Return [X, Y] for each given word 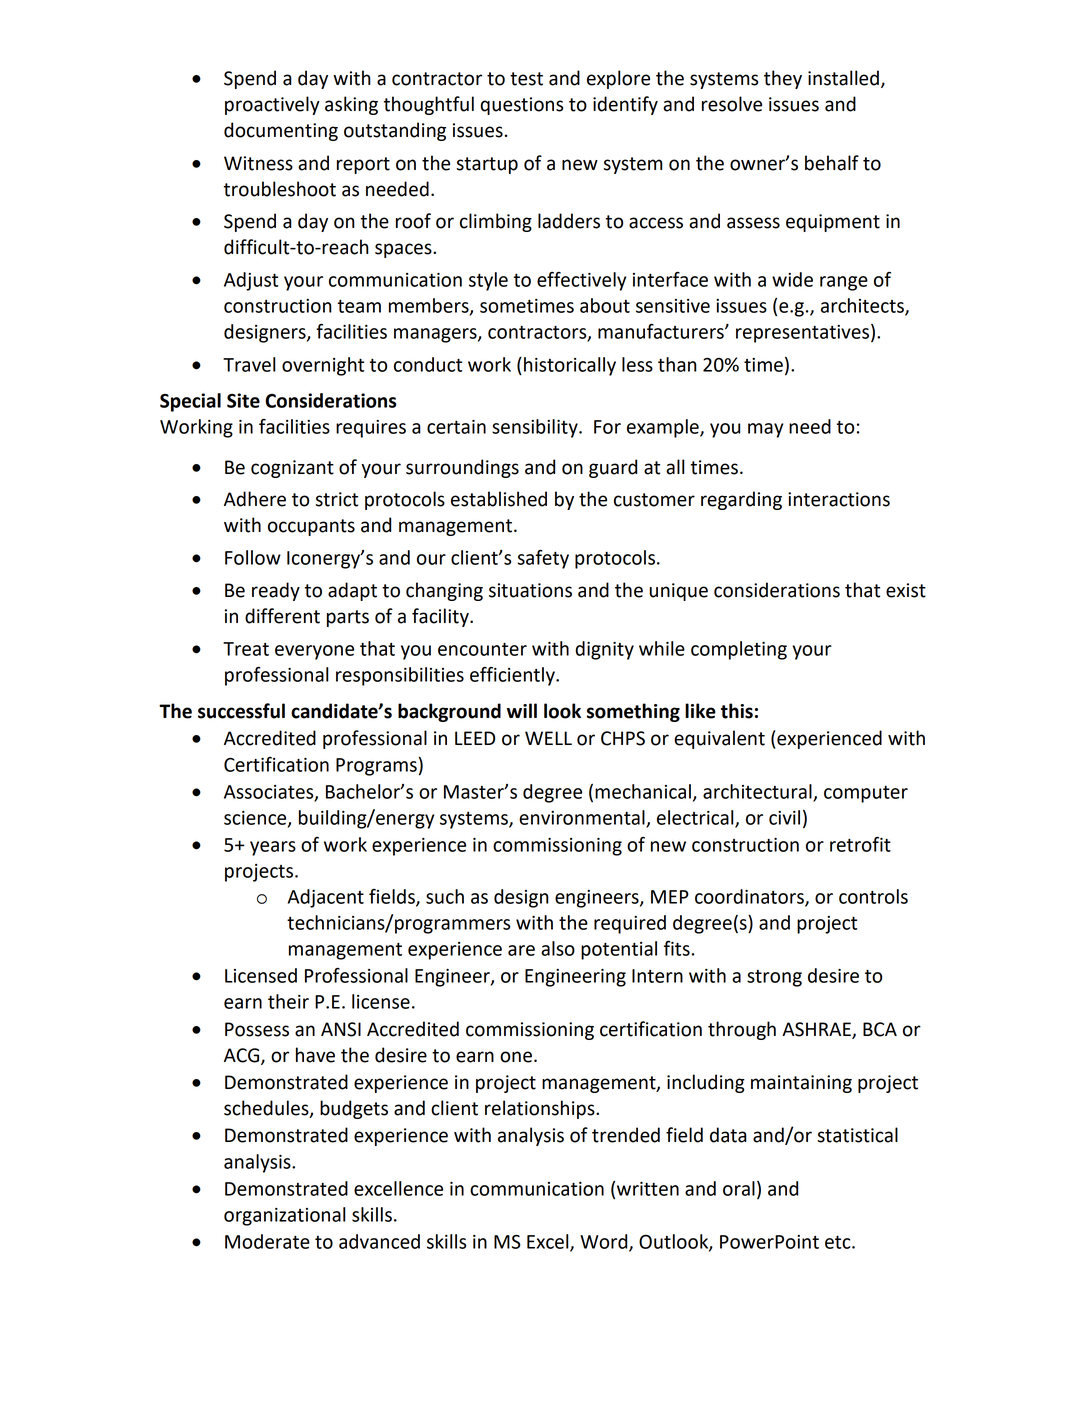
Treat [246, 649]
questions [521, 106]
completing [739, 650]
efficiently [513, 676]
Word [605, 1242]
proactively [272, 105]
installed [843, 78]
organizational [285, 1216]
